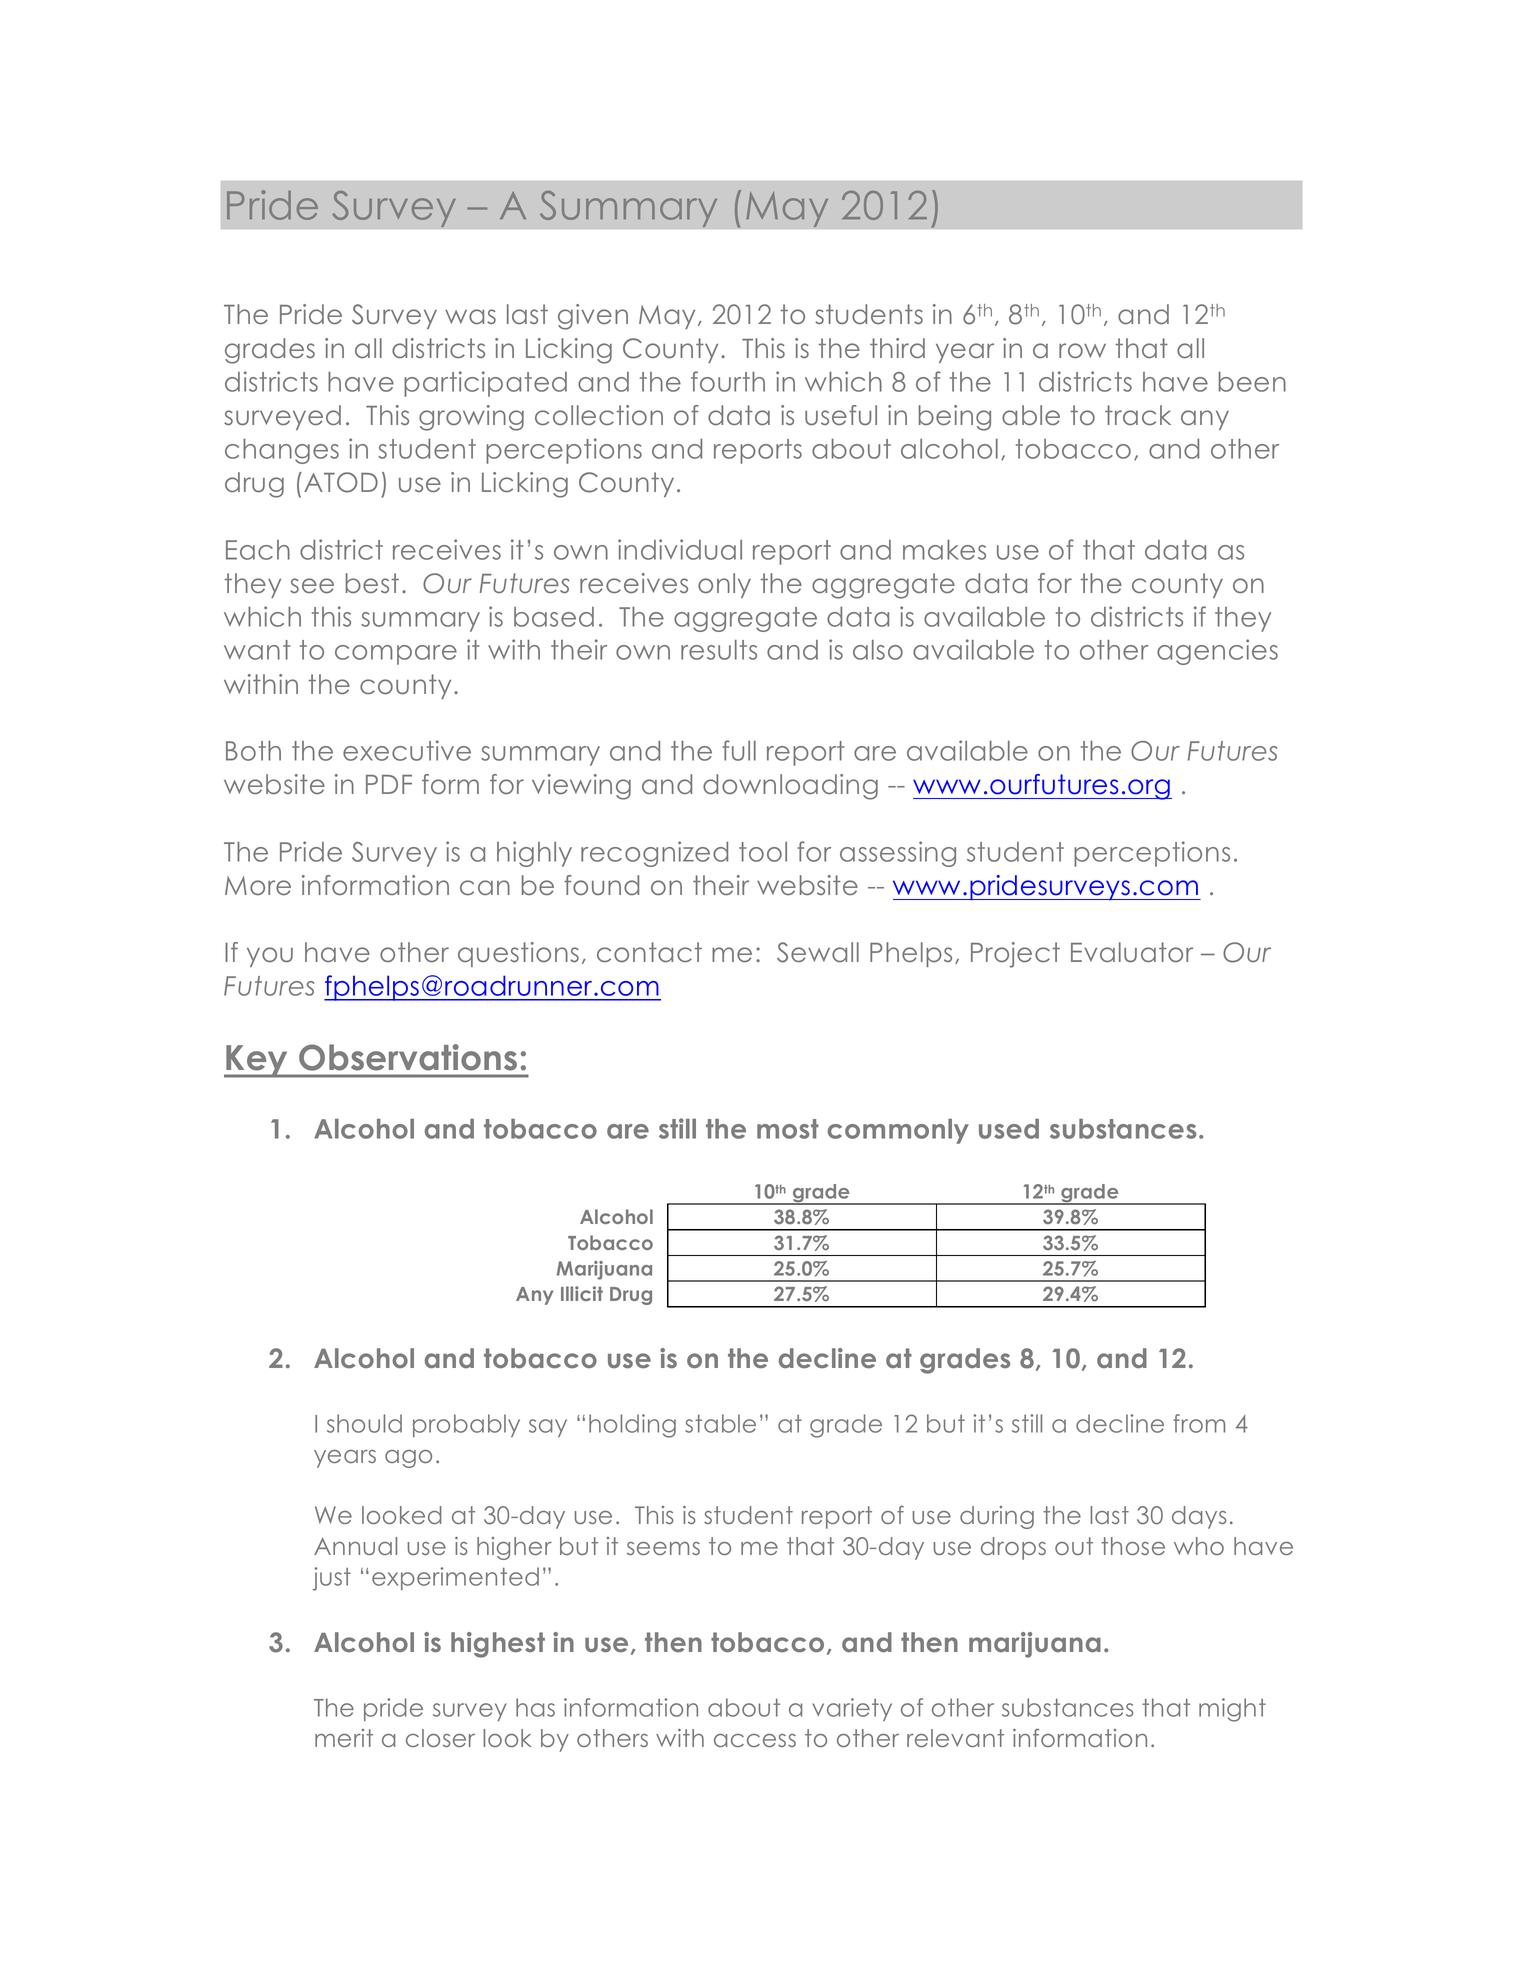 The image size is (1523, 1971). Describe the element at coordinates (632, 1426) in the page. I see `holding` at that location.
